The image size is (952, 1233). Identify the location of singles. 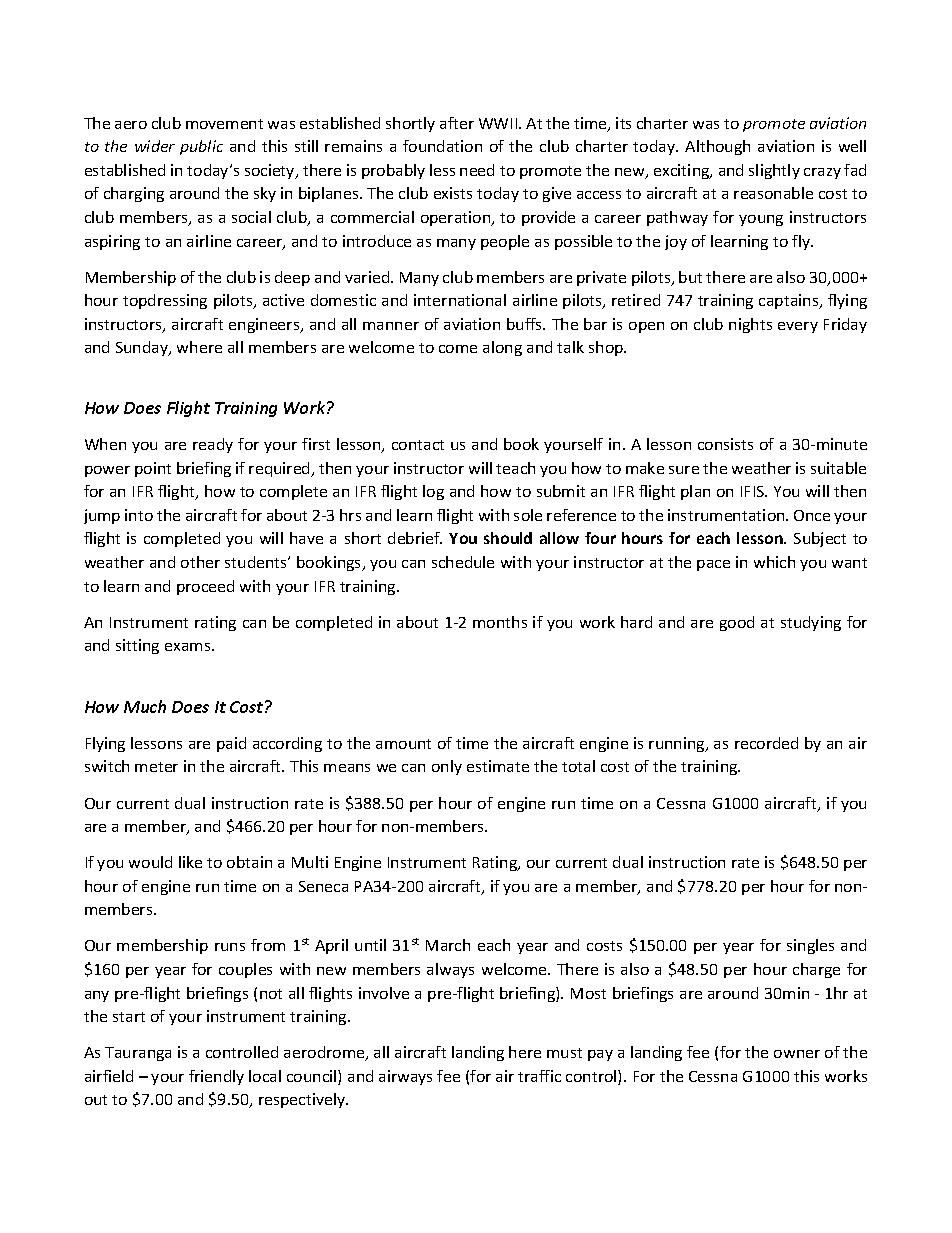
(810, 946).
